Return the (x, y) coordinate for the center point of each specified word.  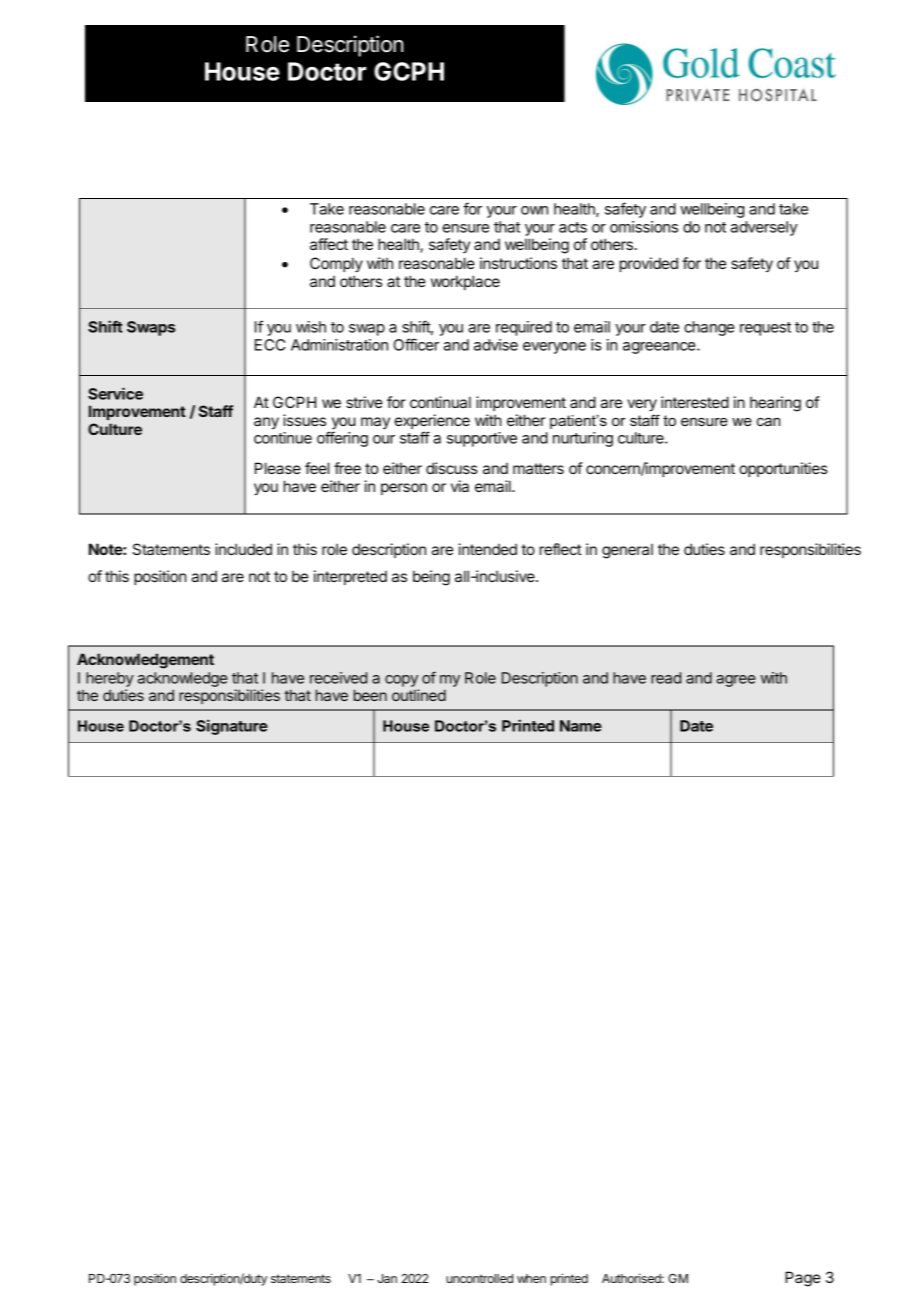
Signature (232, 727)
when (531, 1278)
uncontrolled (479, 1278)
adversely (764, 228)
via (460, 486)
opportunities (783, 469)
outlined (419, 695)
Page (803, 1279)
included (243, 549)
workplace (465, 282)
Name (581, 726)
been (370, 695)
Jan (387, 1278)
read (666, 678)
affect (329, 244)
